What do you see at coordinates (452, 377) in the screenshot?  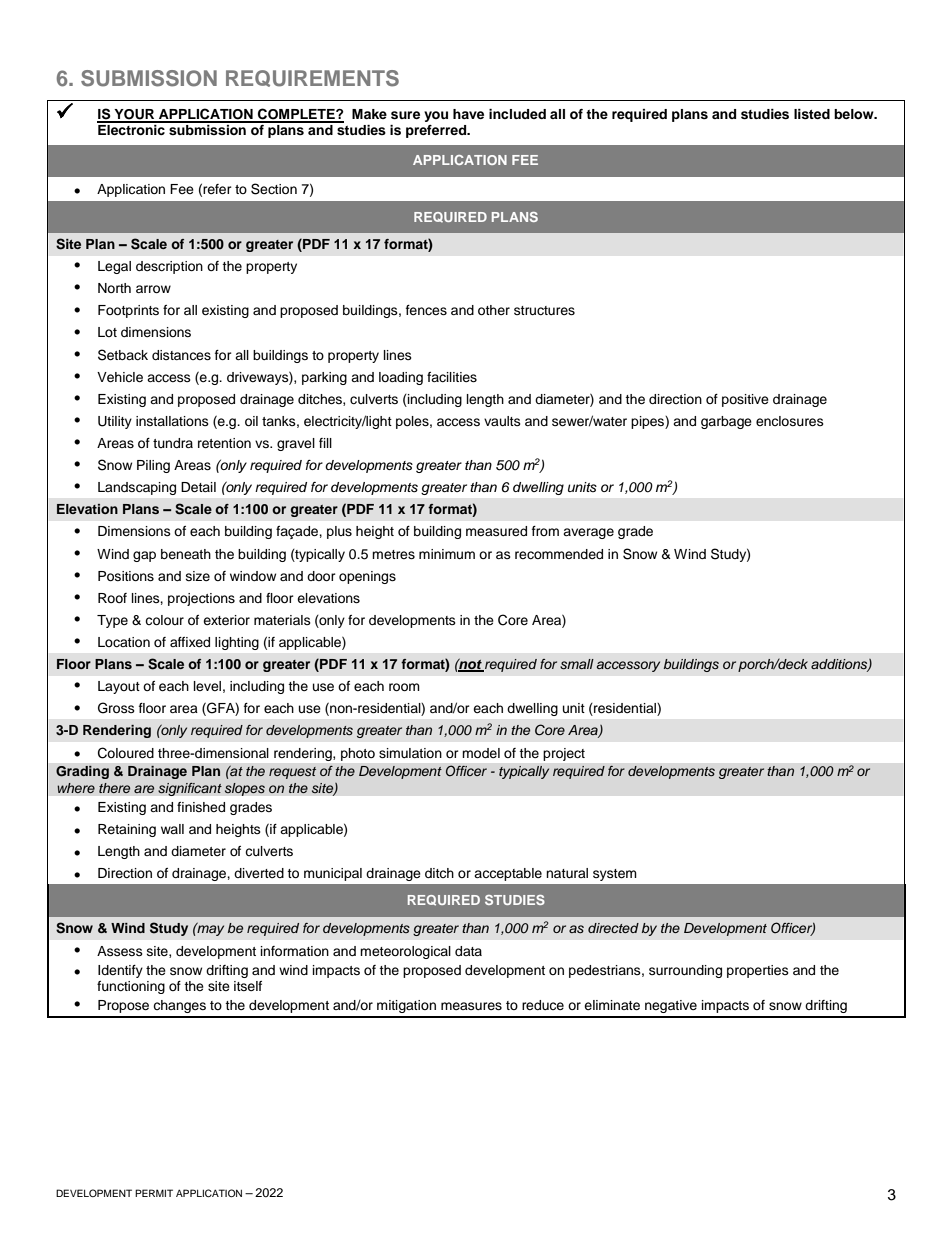 I see `facilities` at bounding box center [452, 377].
